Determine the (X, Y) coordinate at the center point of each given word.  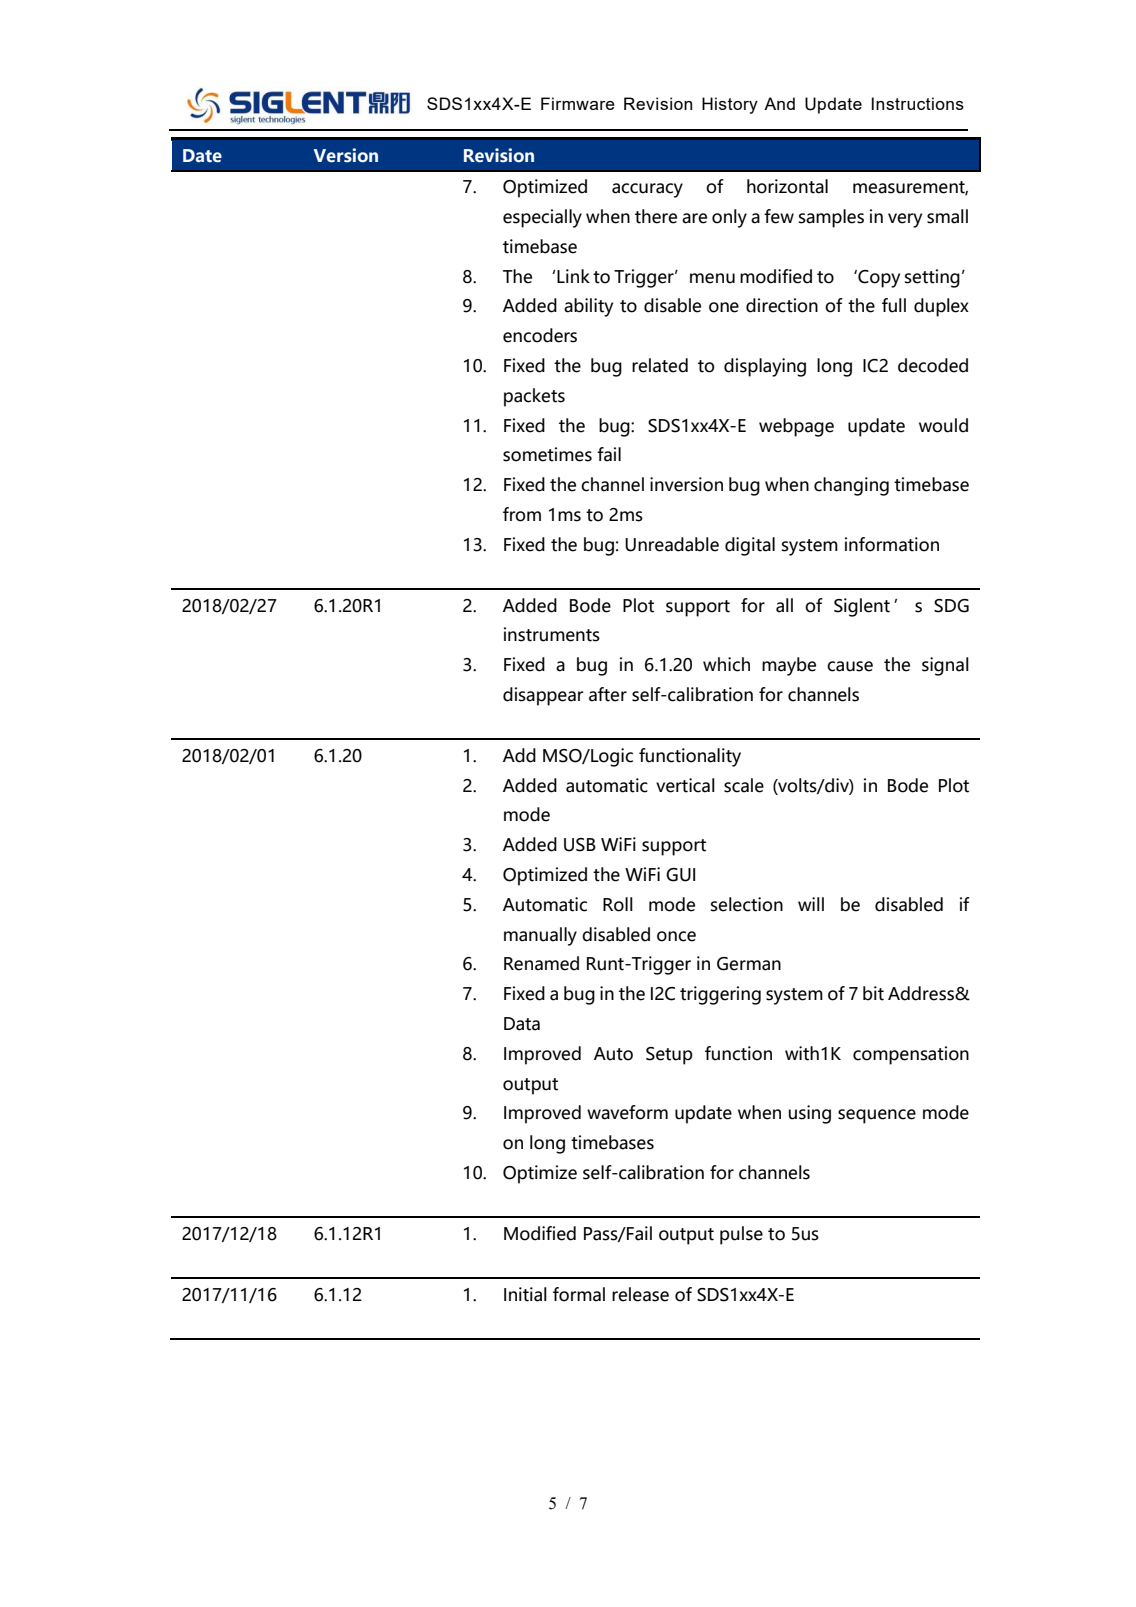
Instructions (918, 103)
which (726, 664)
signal (945, 666)
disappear (543, 696)
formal (579, 1294)
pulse (741, 1235)
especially (542, 218)
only (729, 218)
